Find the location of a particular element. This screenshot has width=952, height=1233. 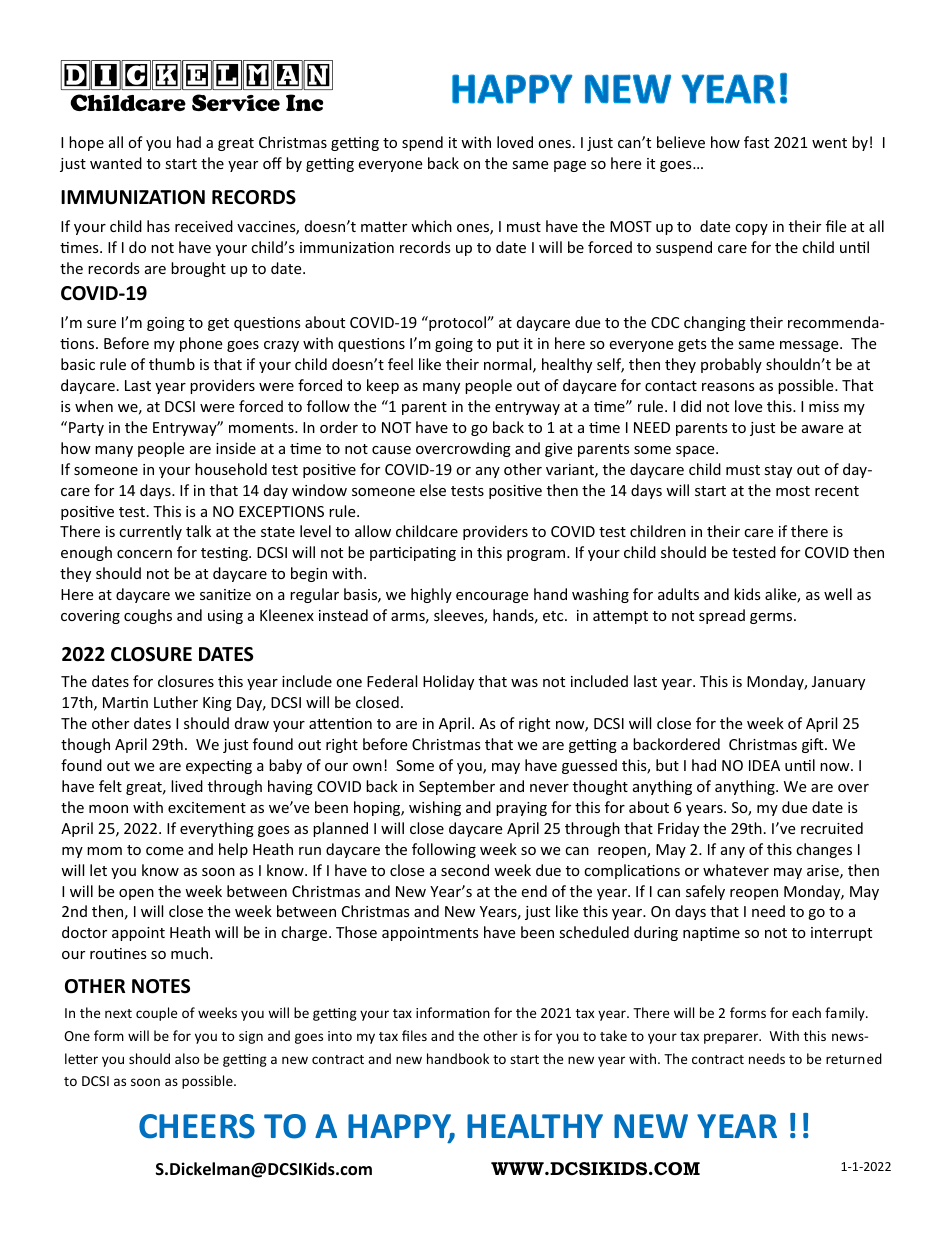

come is located at coordinates (164, 851).
